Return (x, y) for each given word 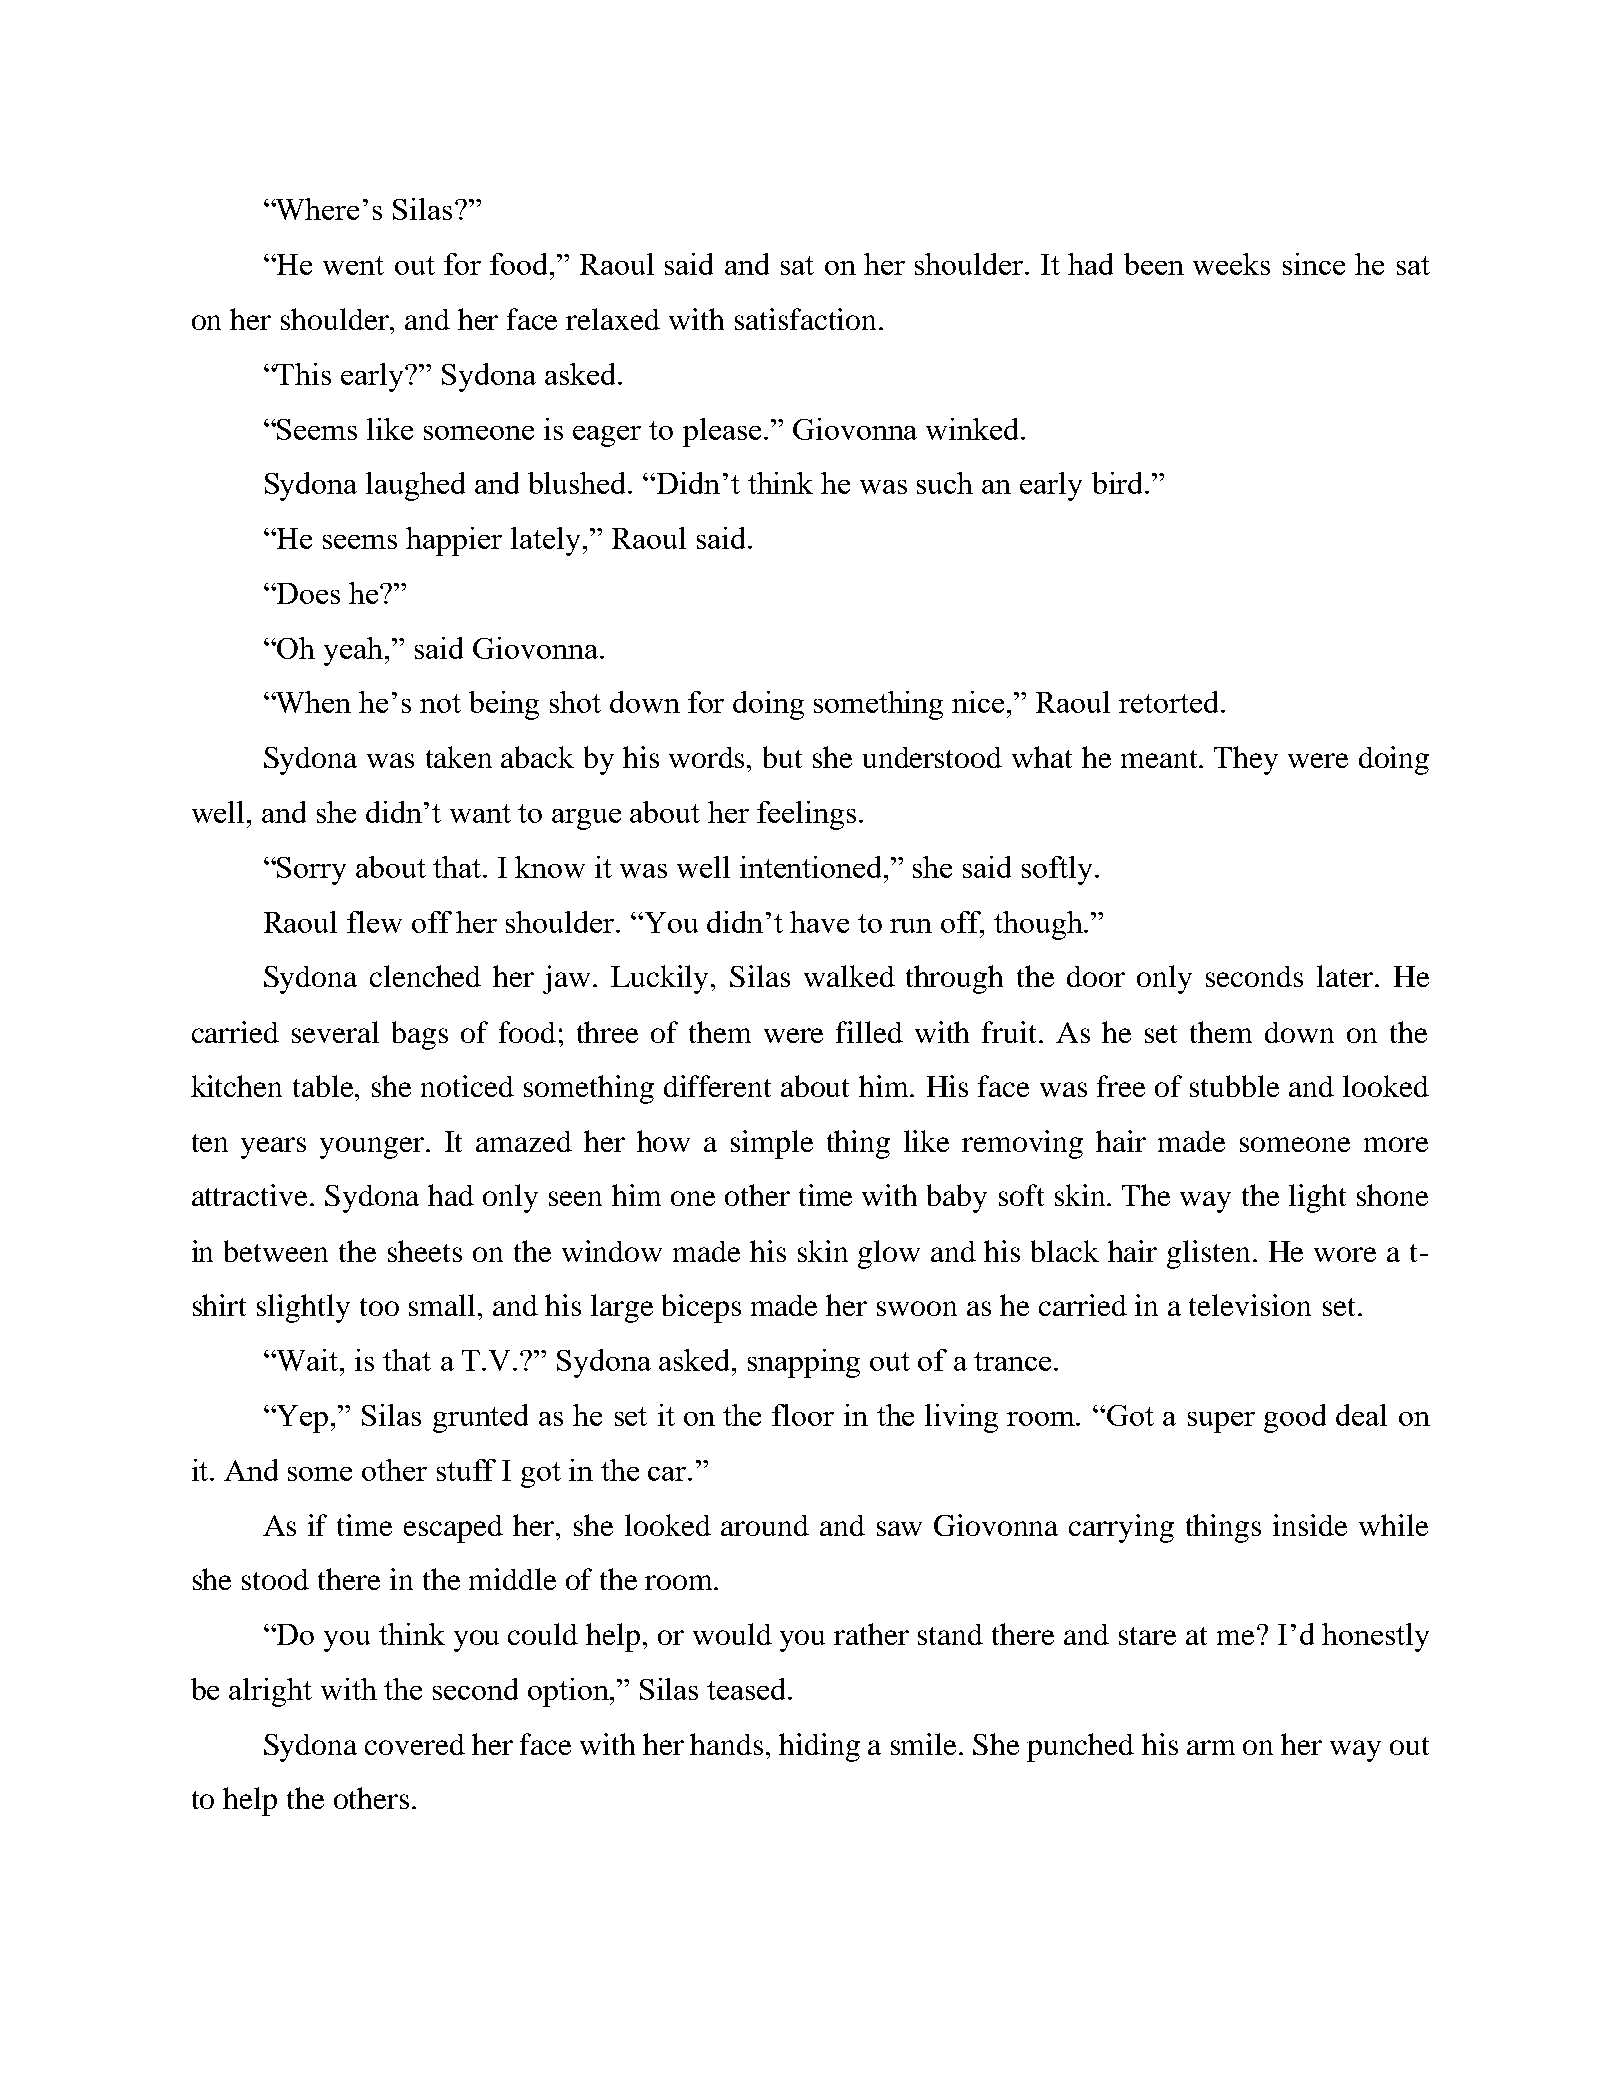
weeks (1231, 264)
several (335, 1032)
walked (849, 976)
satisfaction (805, 319)
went (353, 265)
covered (415, 1744)
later (1345, 976)
